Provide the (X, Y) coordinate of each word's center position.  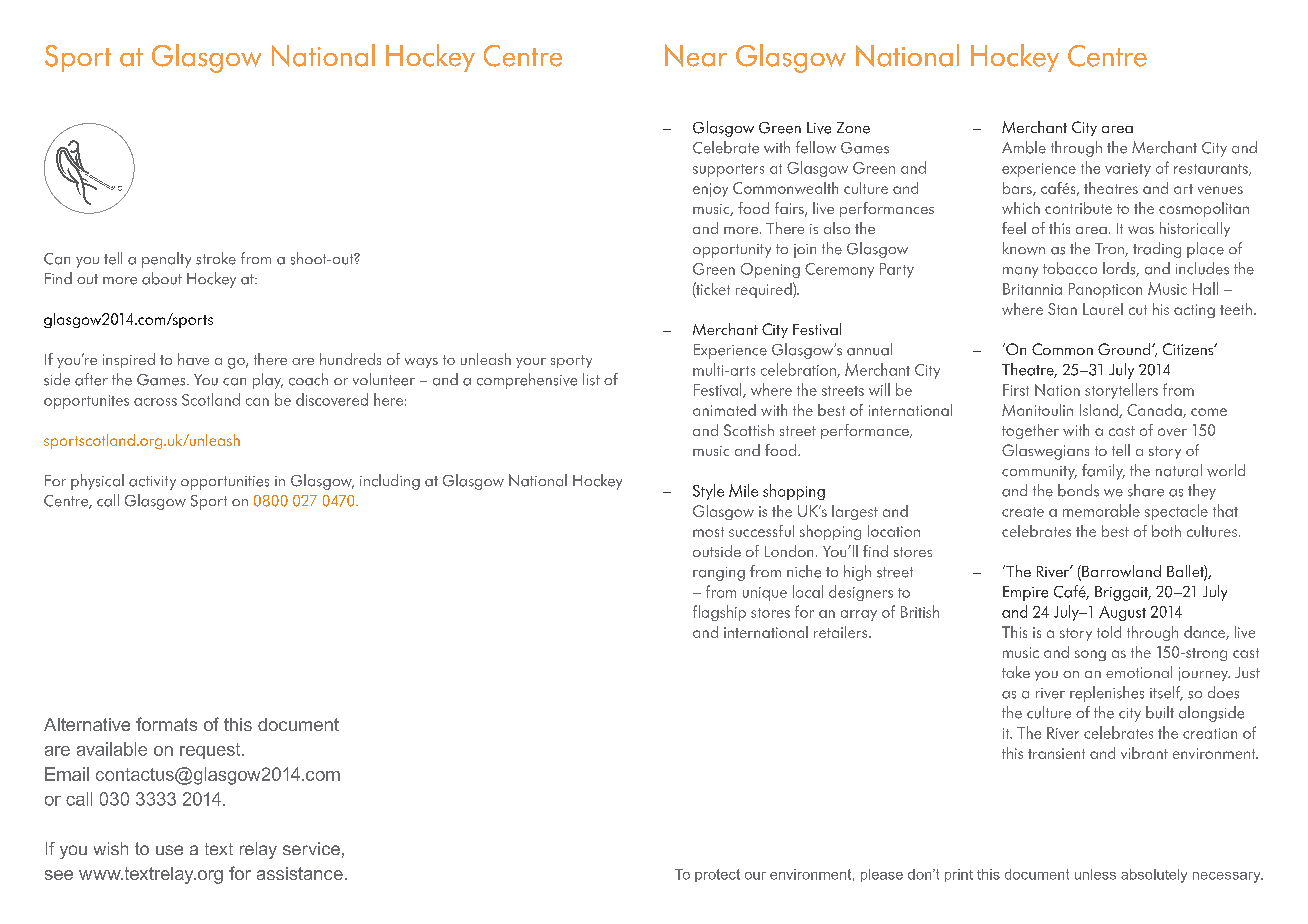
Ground (1125, 349)
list (591, 379)
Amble (1024, 147)
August (1122, 613)
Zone (853, 128)
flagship (719, 613)
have (193, 359)
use (169, 850)
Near (696, 55)
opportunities (225, 483)
